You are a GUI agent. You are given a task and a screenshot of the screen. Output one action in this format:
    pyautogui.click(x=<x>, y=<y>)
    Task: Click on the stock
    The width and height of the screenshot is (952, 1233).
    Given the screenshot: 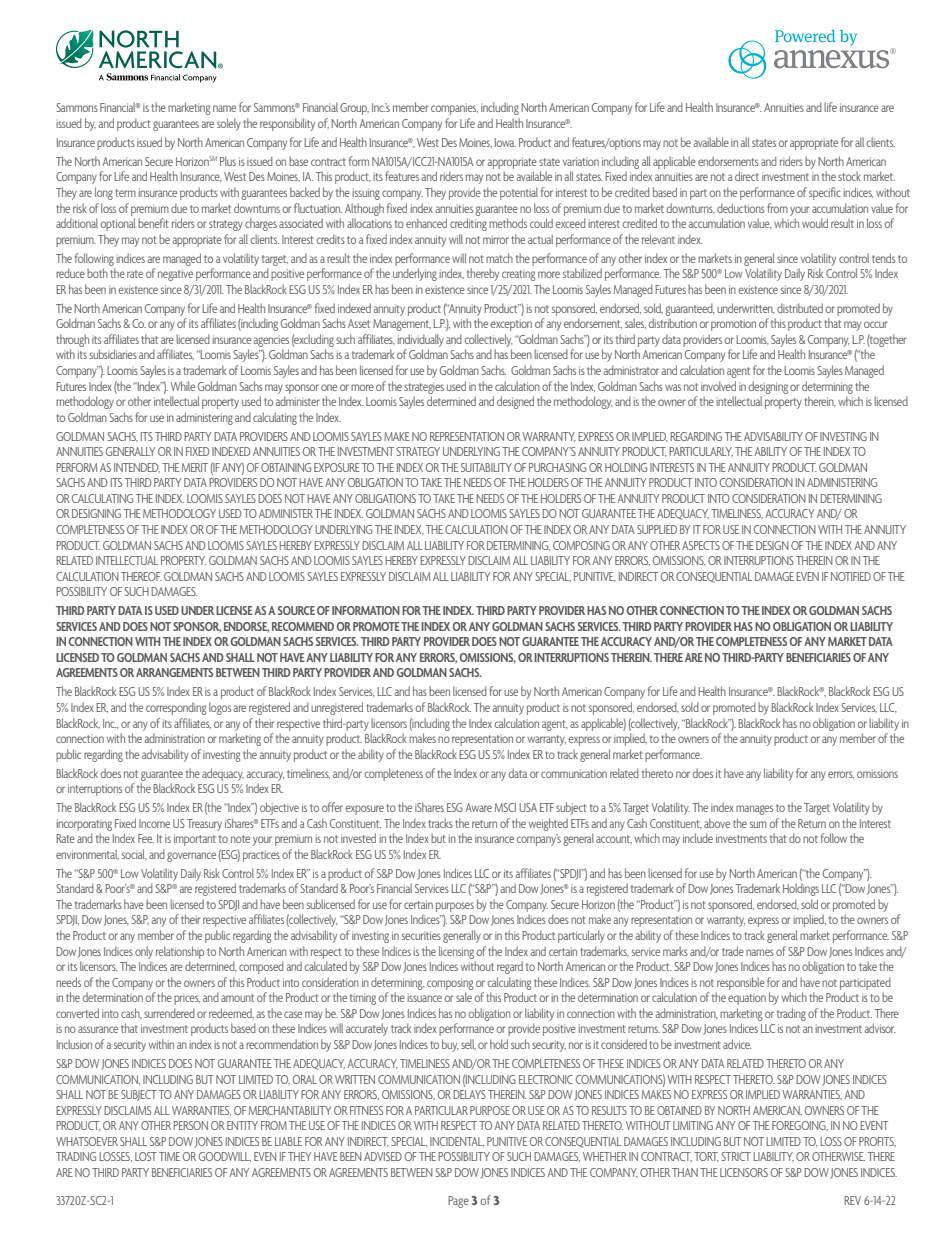 What is the action you would take?
    pyautogui.click(x=849, y=176)
